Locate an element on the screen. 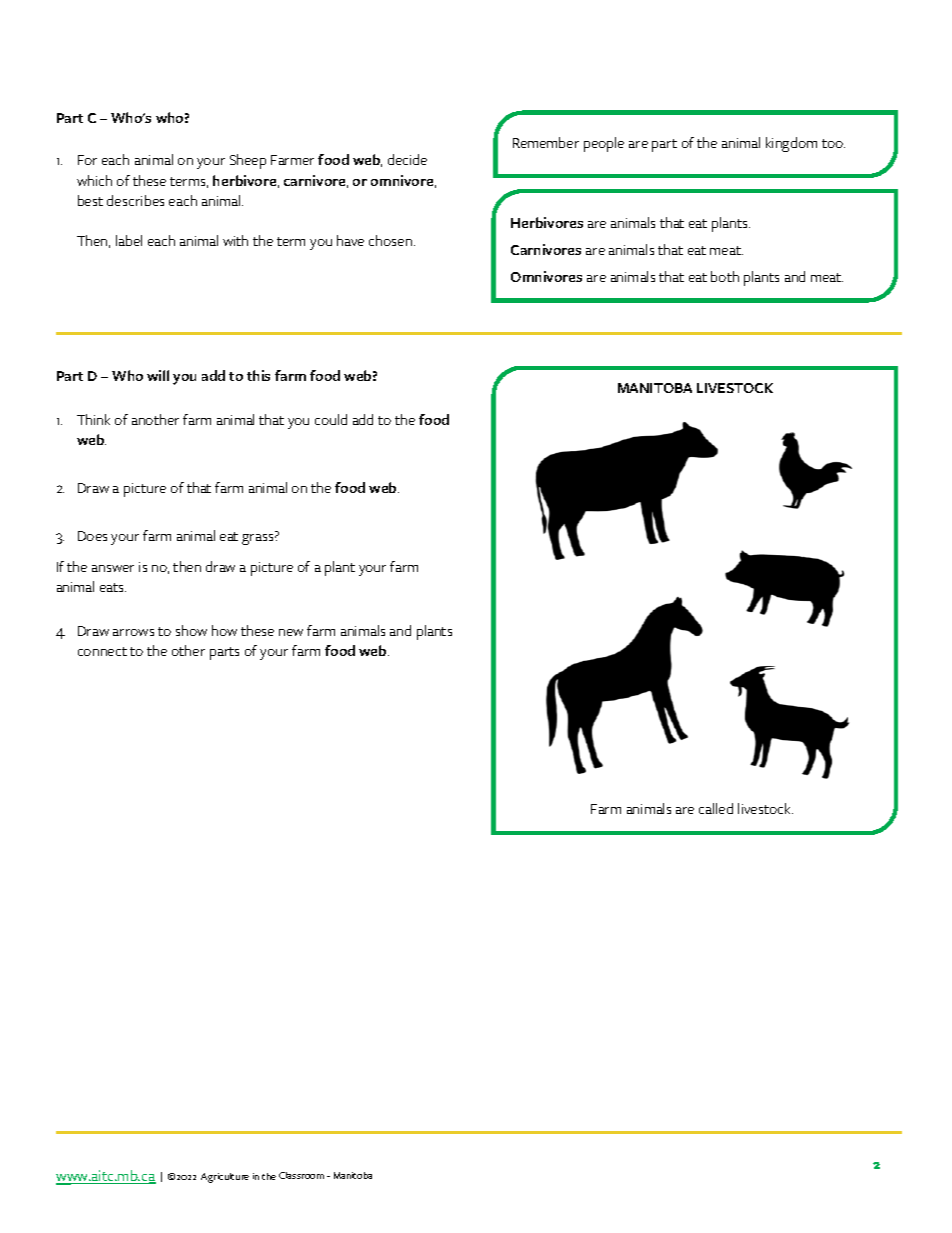  Think is located at coordinates (93, 419).
